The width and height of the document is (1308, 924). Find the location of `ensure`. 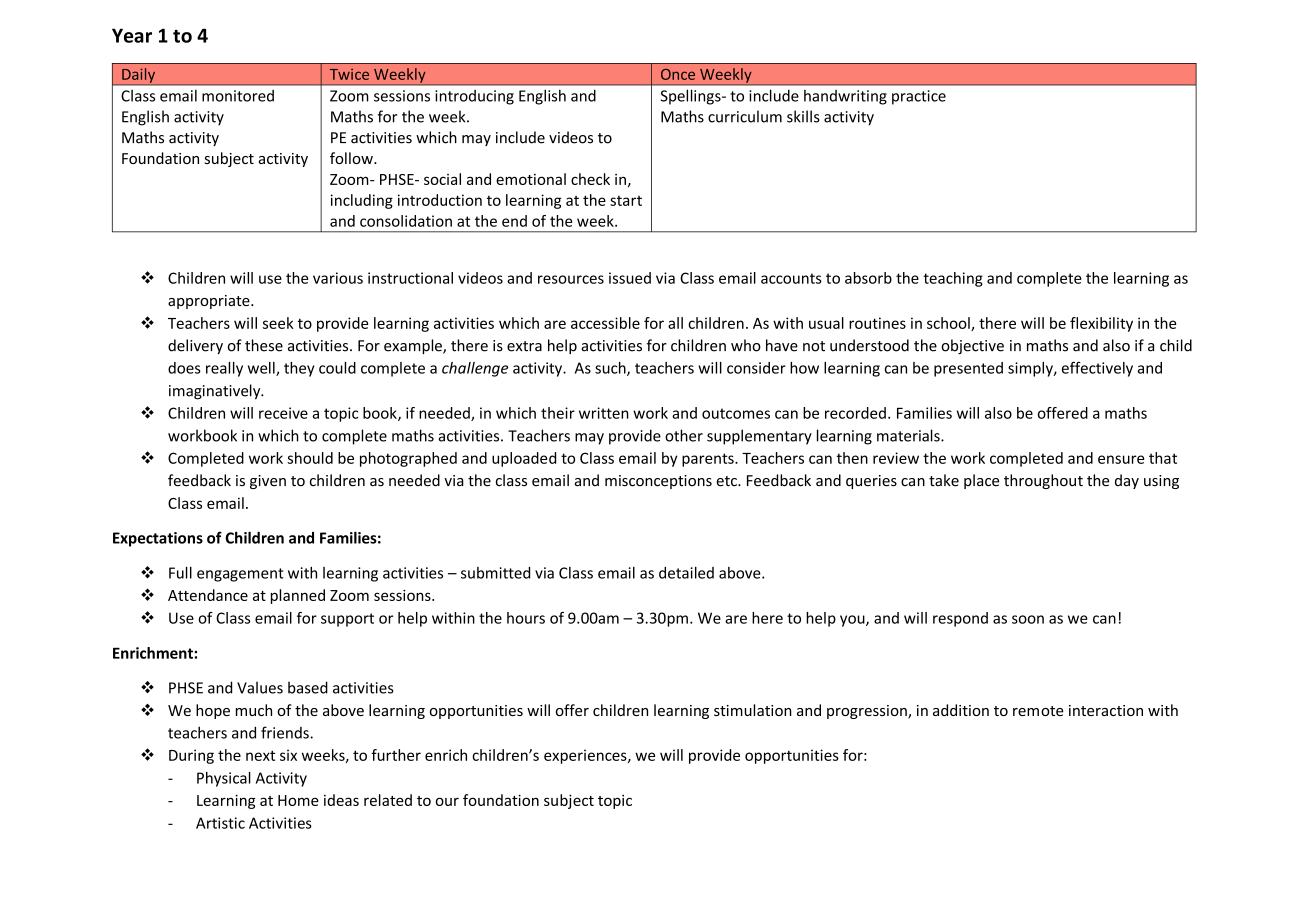

ensure is located at coordinates (1121, 459).
